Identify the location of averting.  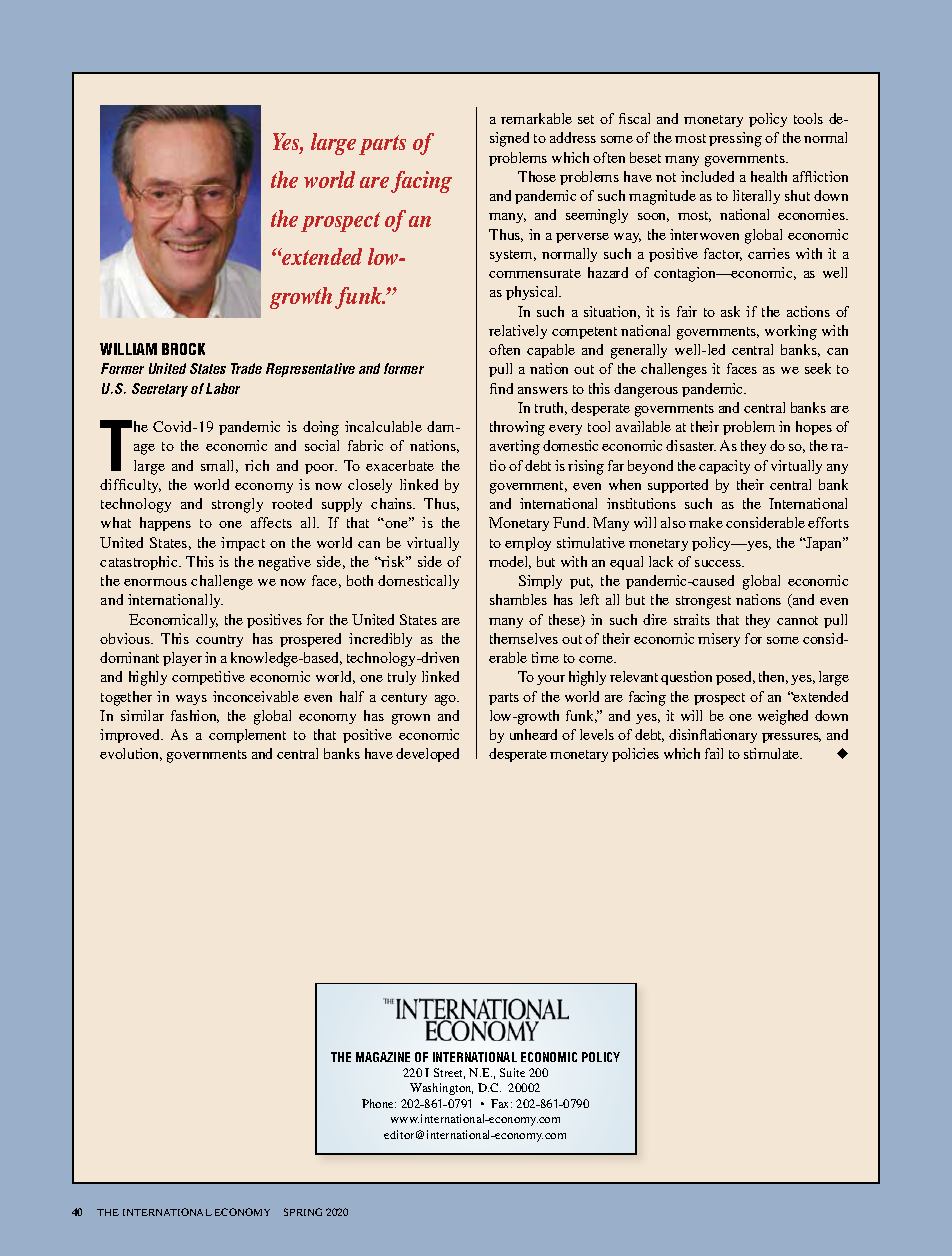
(515, 447).
